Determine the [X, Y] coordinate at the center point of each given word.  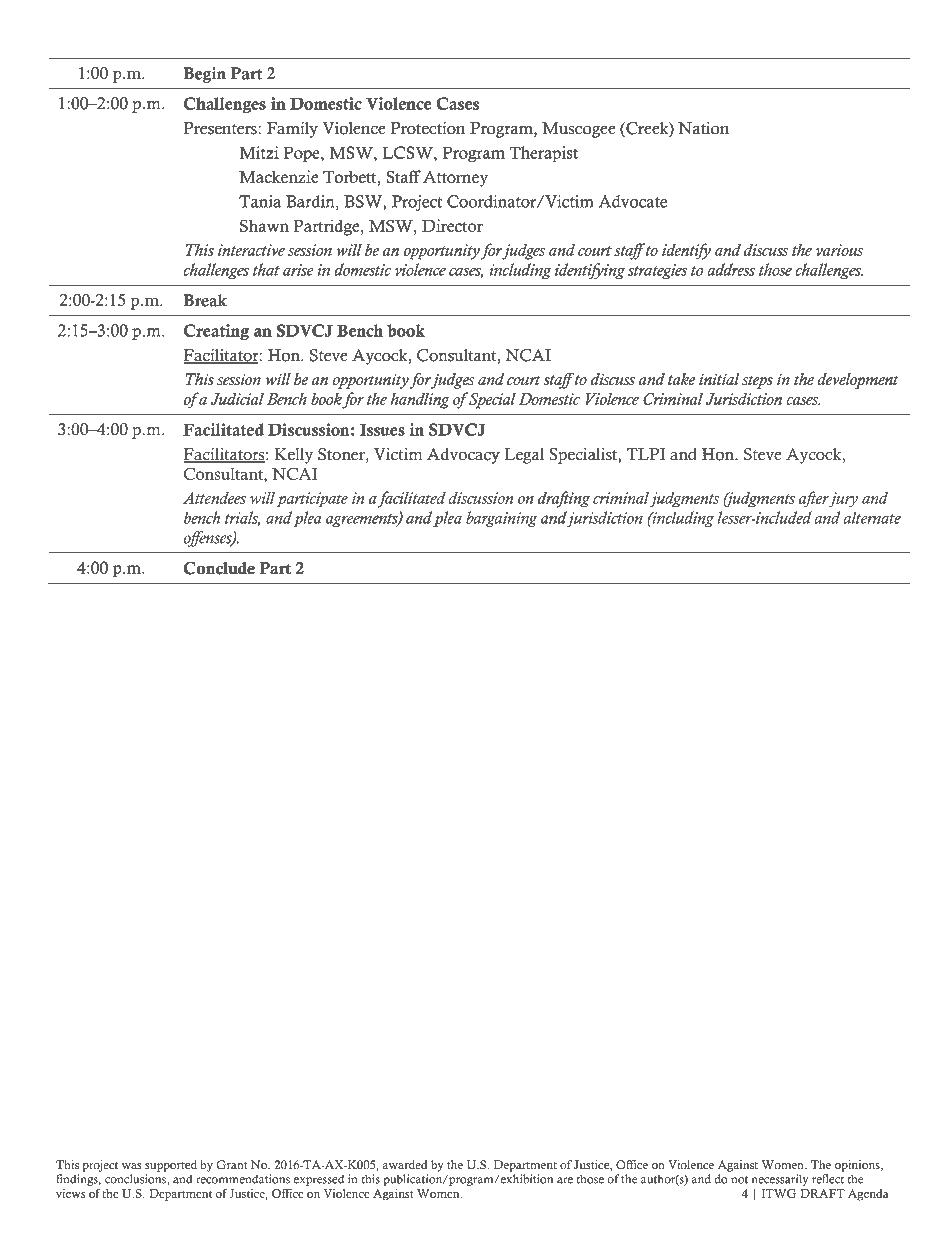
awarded [405, 1164]
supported [171, 1166]
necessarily [779, 1180]
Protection [428, 128]
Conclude [219, 568]
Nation [703, 128]
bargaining [501, 519]
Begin [204, 75]
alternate [872, 517]
